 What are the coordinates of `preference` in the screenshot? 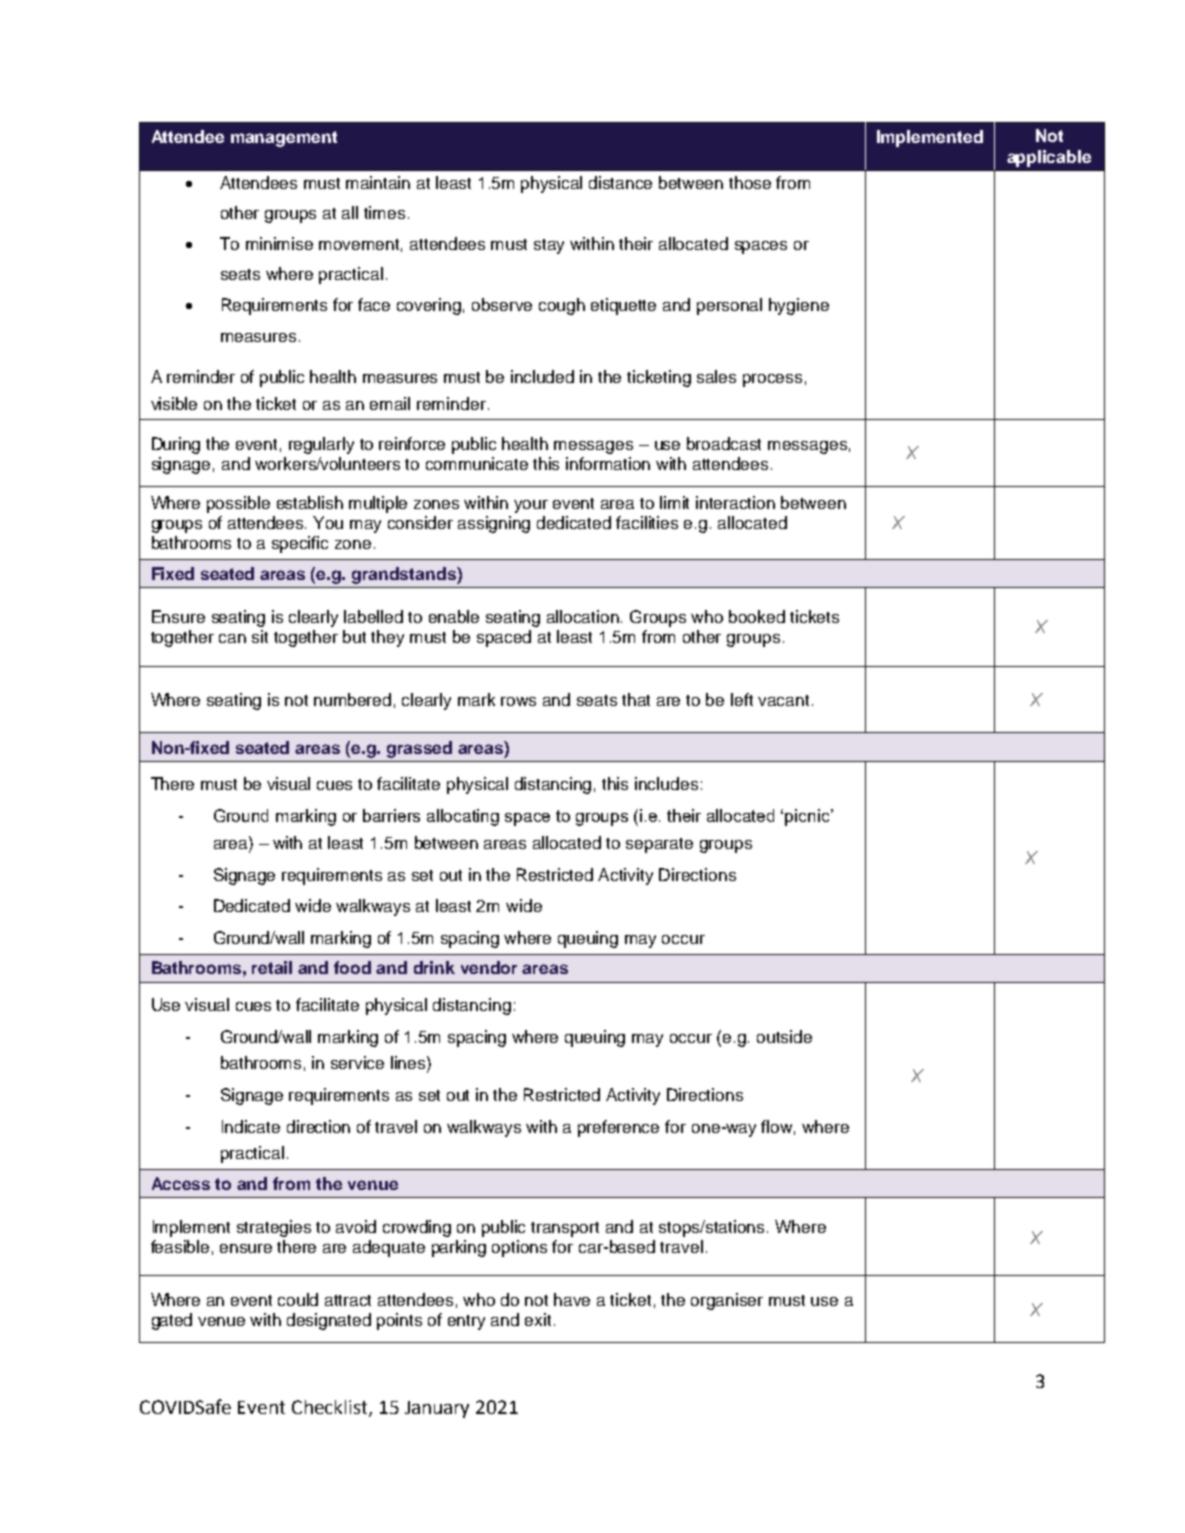 It's located at (618, 1128).
